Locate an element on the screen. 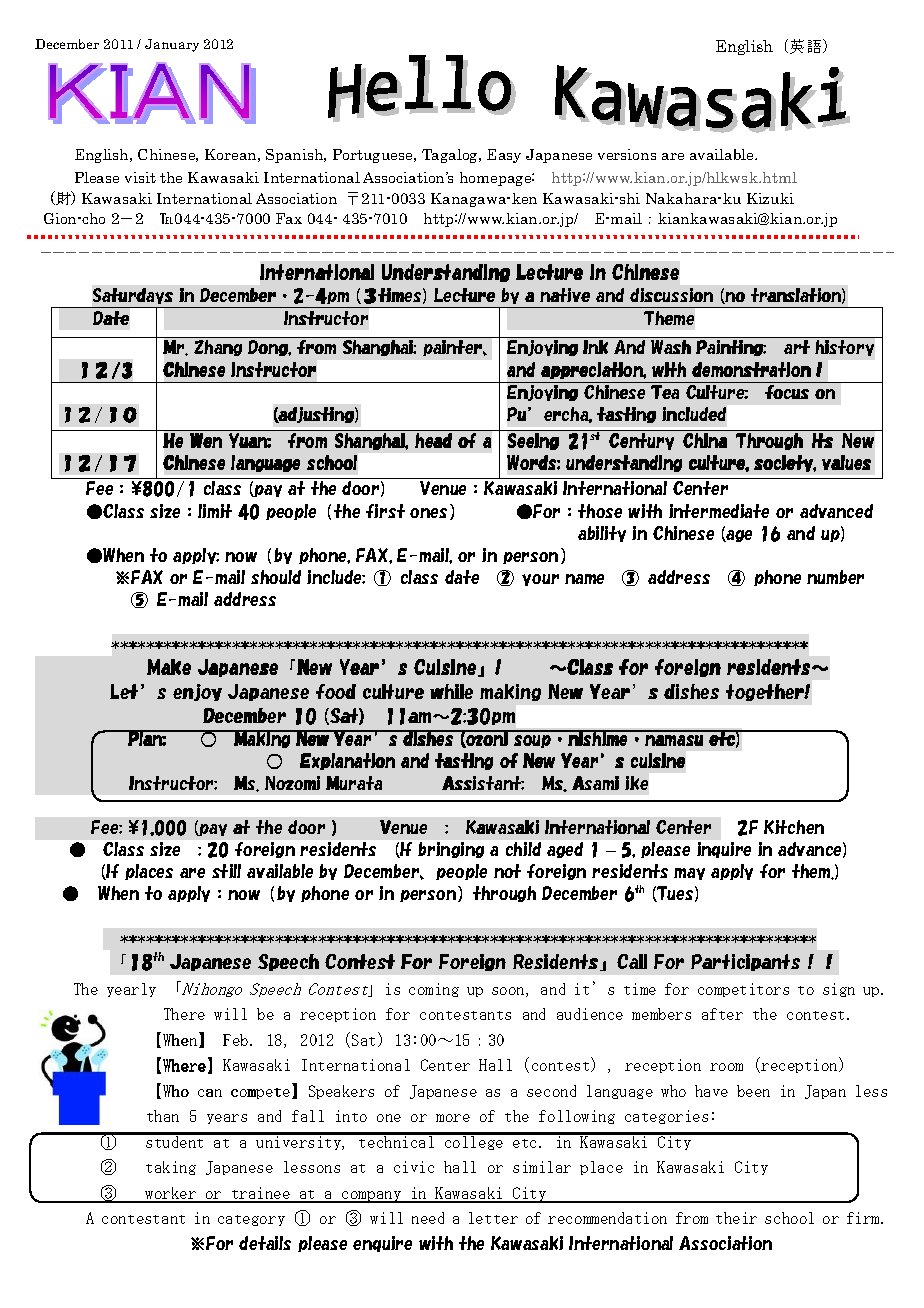  Easy is located at coordinates (504, 156).
